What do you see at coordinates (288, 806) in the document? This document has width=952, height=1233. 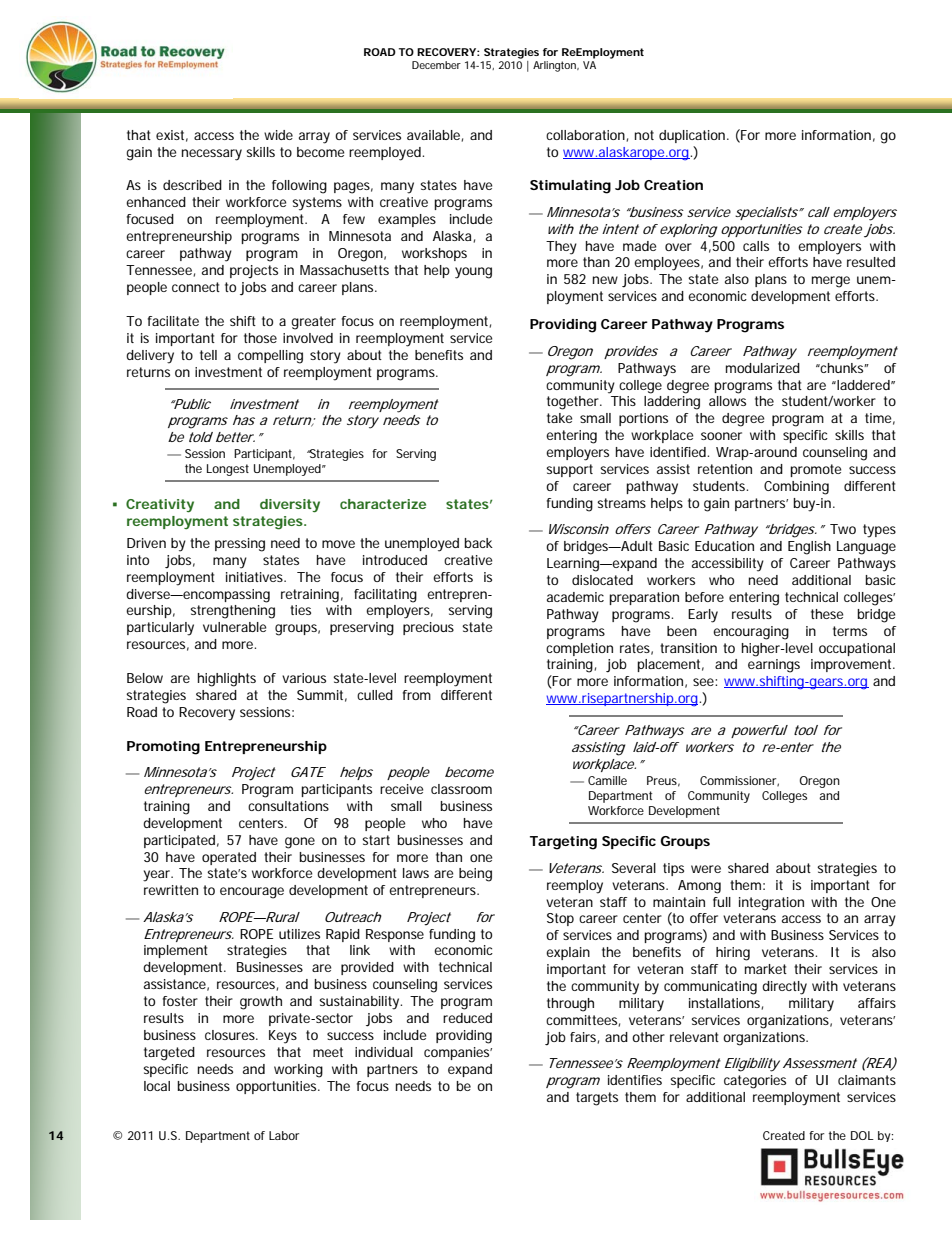 I see `consultations` at bounding box center [288, 806].
